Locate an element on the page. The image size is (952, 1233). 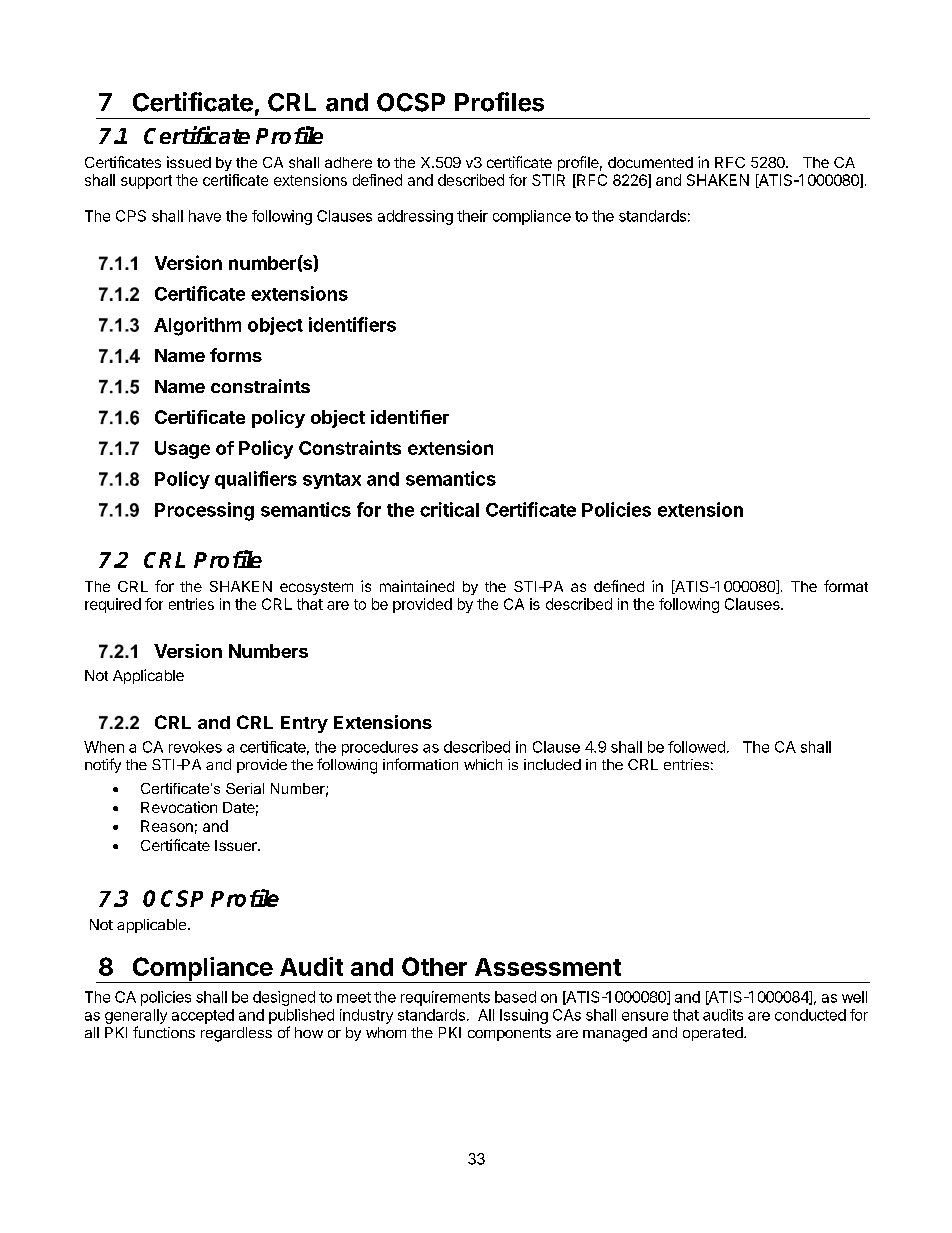
followed is located at coordinates (696, 747).
